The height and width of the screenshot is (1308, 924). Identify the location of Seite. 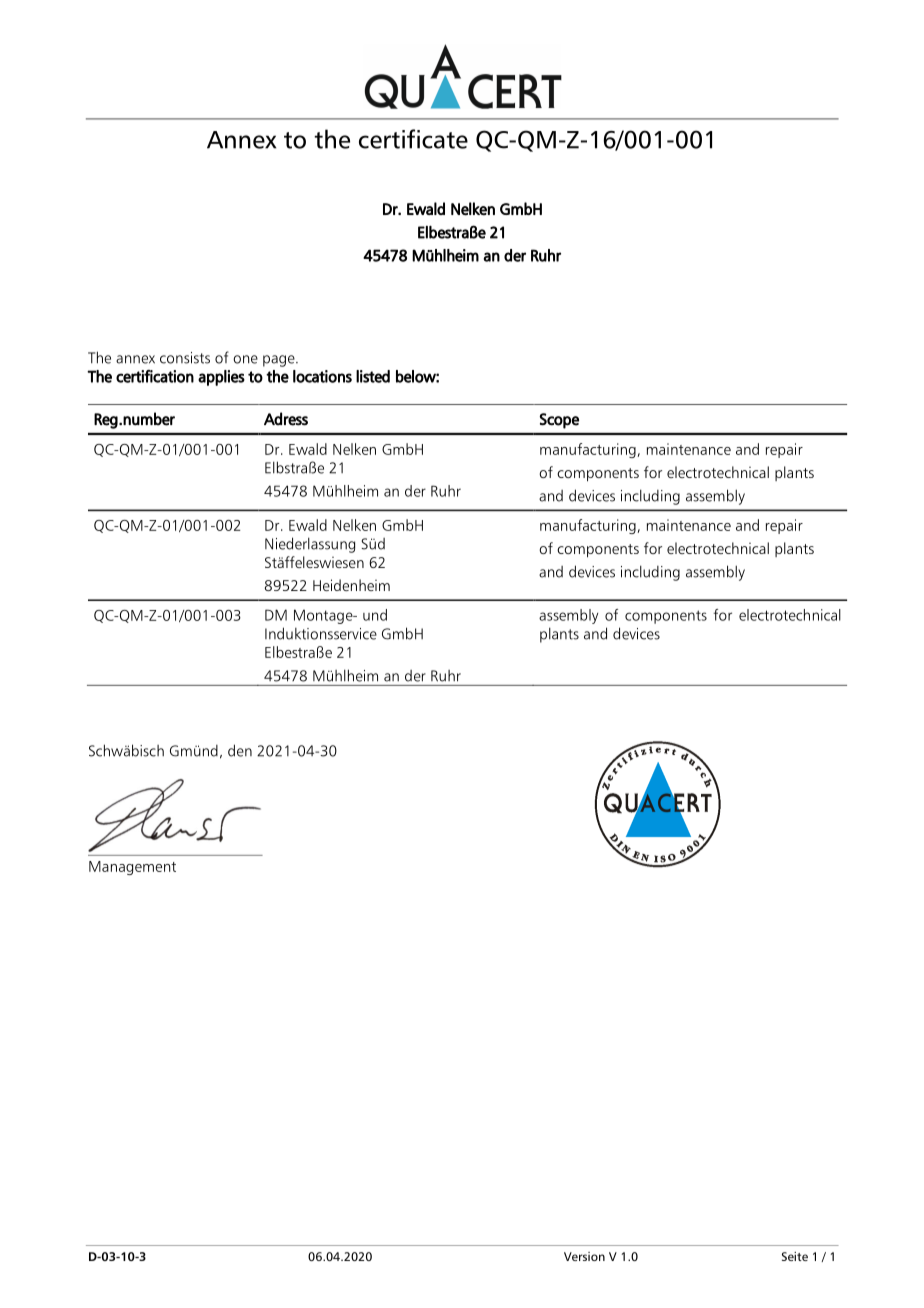
(795, 1256).
